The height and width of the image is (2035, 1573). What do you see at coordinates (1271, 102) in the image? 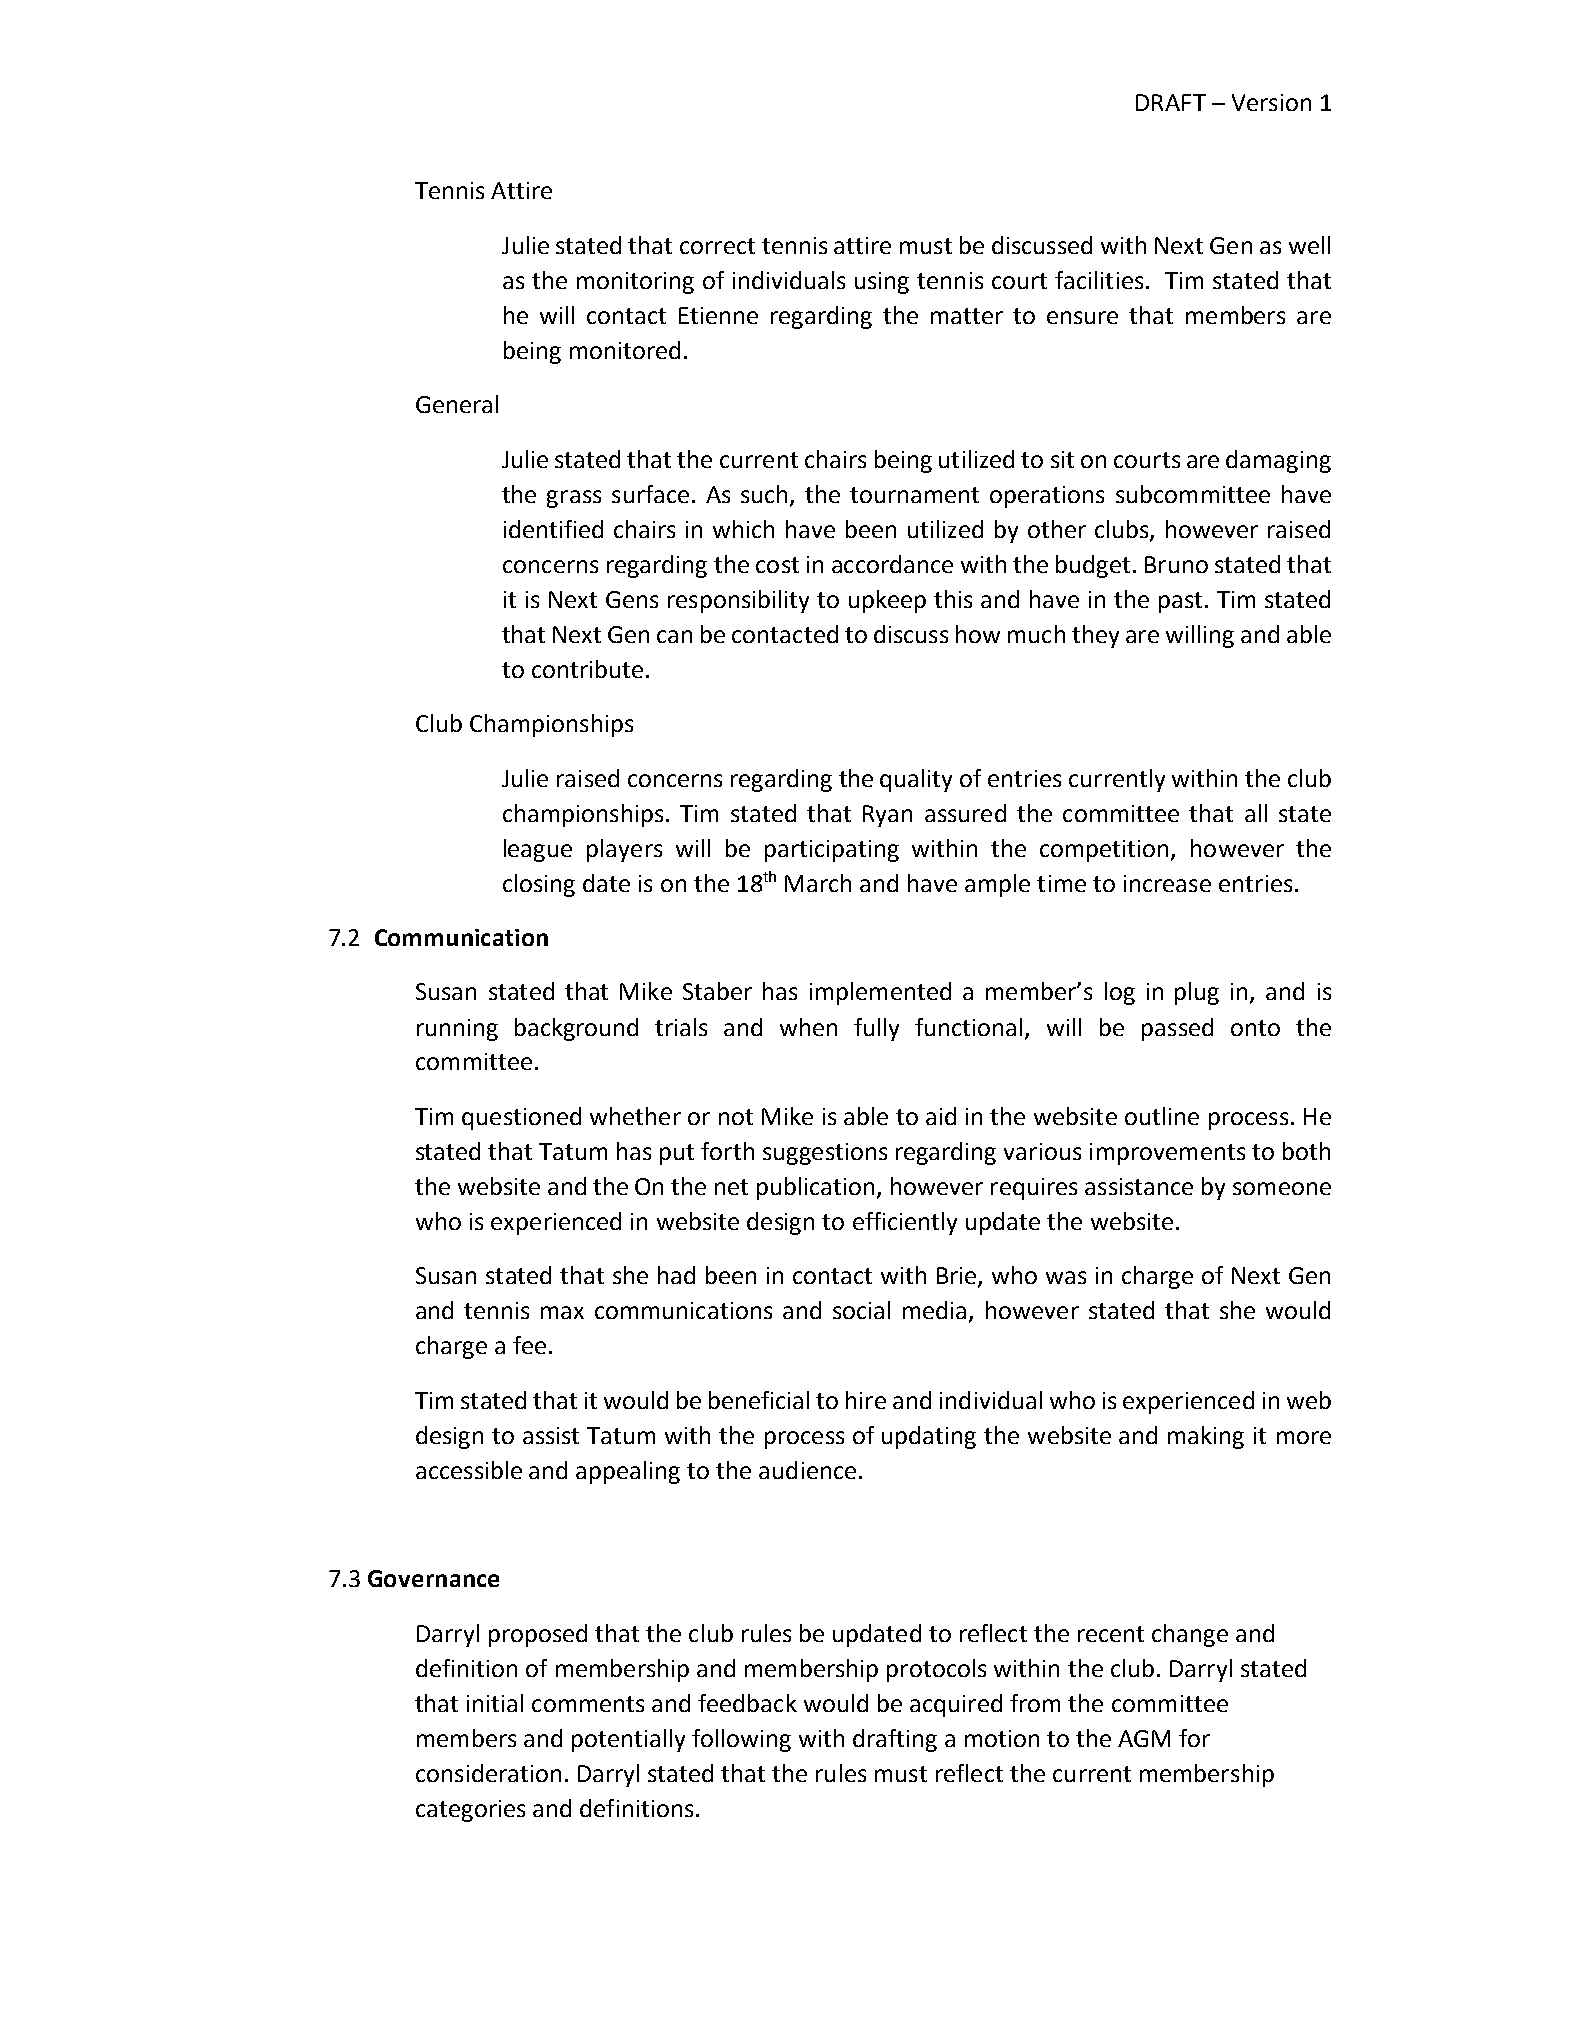
I see `Version` at bounding box center [1271, 102].
